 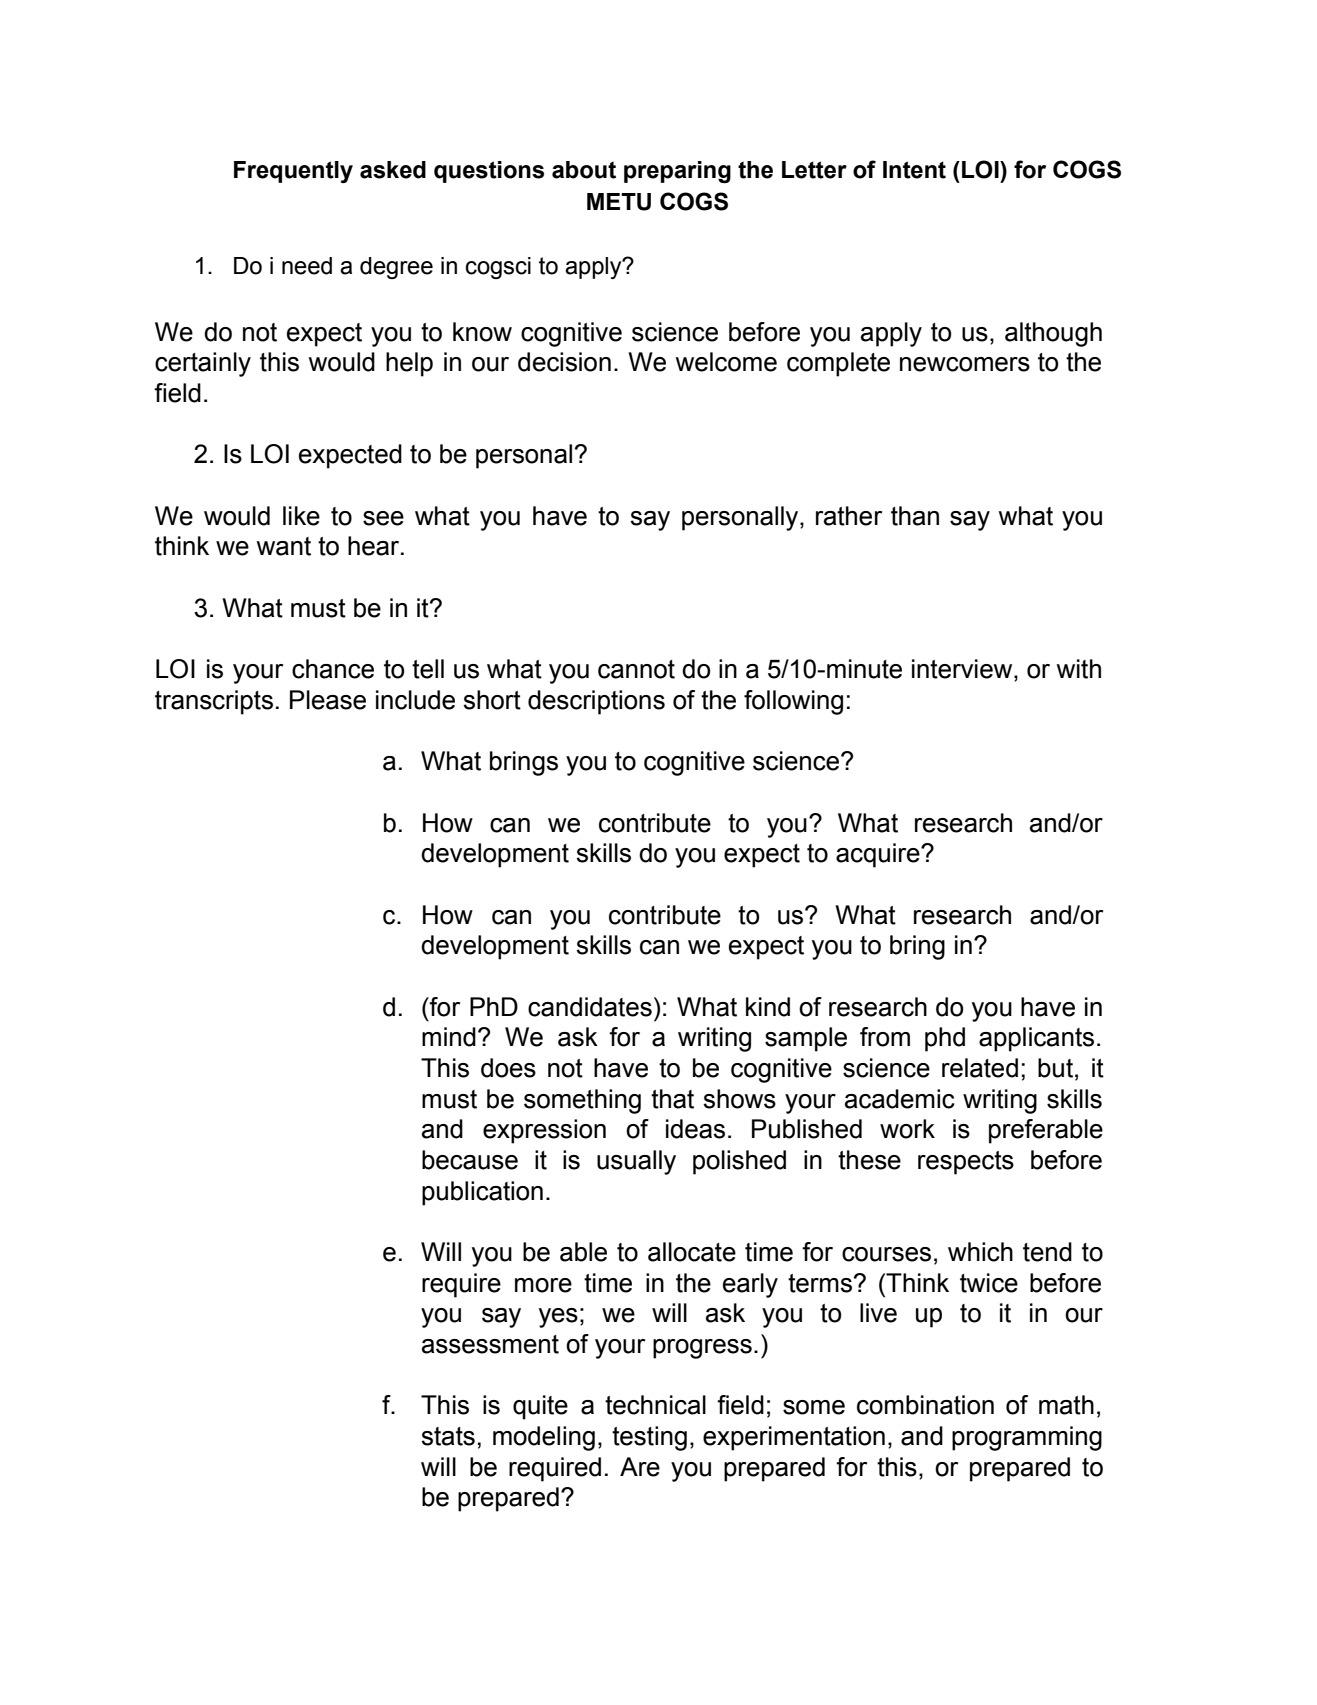 I want to click on descriptions, so click(x=596, y=702).
